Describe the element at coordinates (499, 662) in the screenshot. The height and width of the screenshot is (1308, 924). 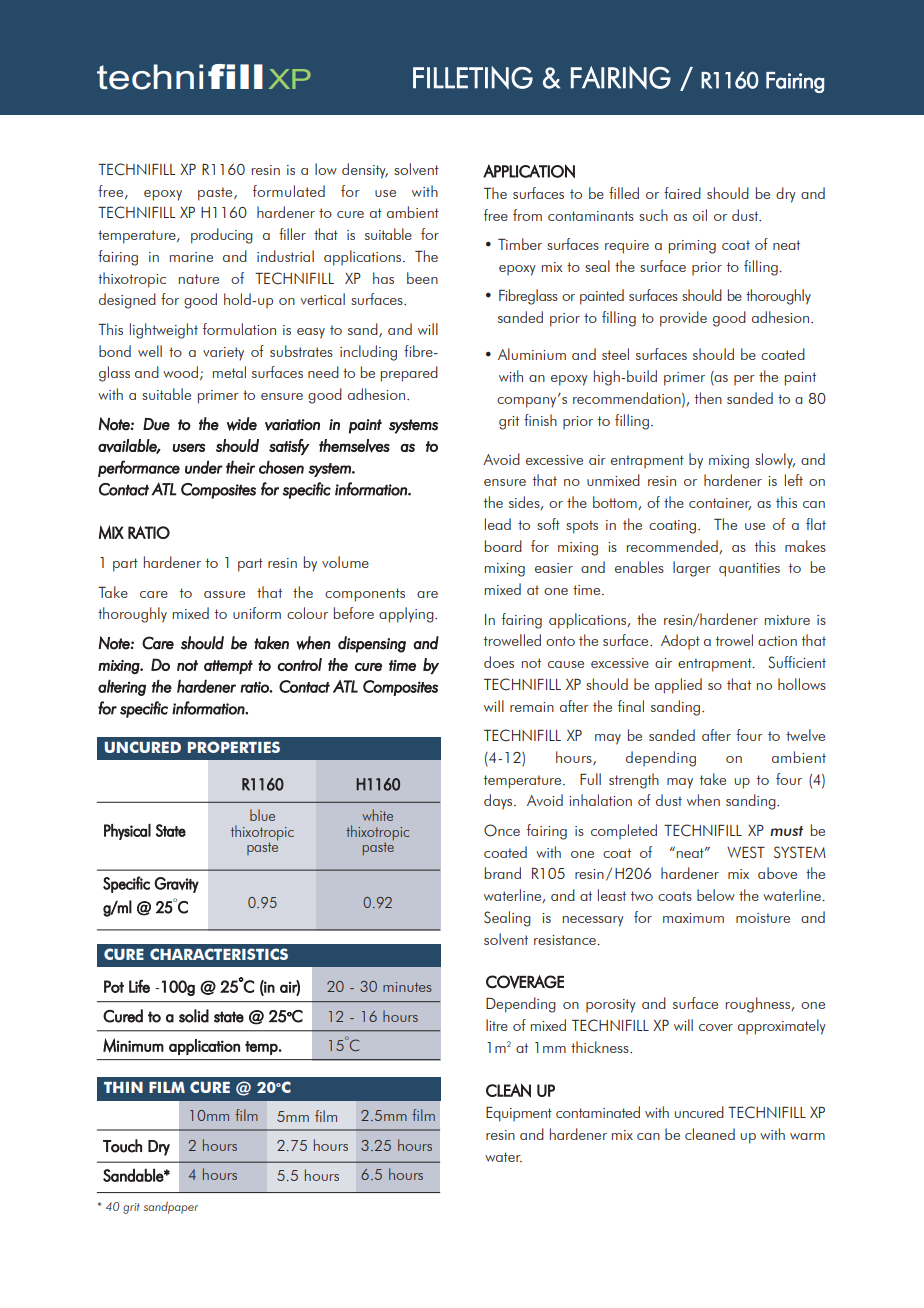
I see `does` at that location.
